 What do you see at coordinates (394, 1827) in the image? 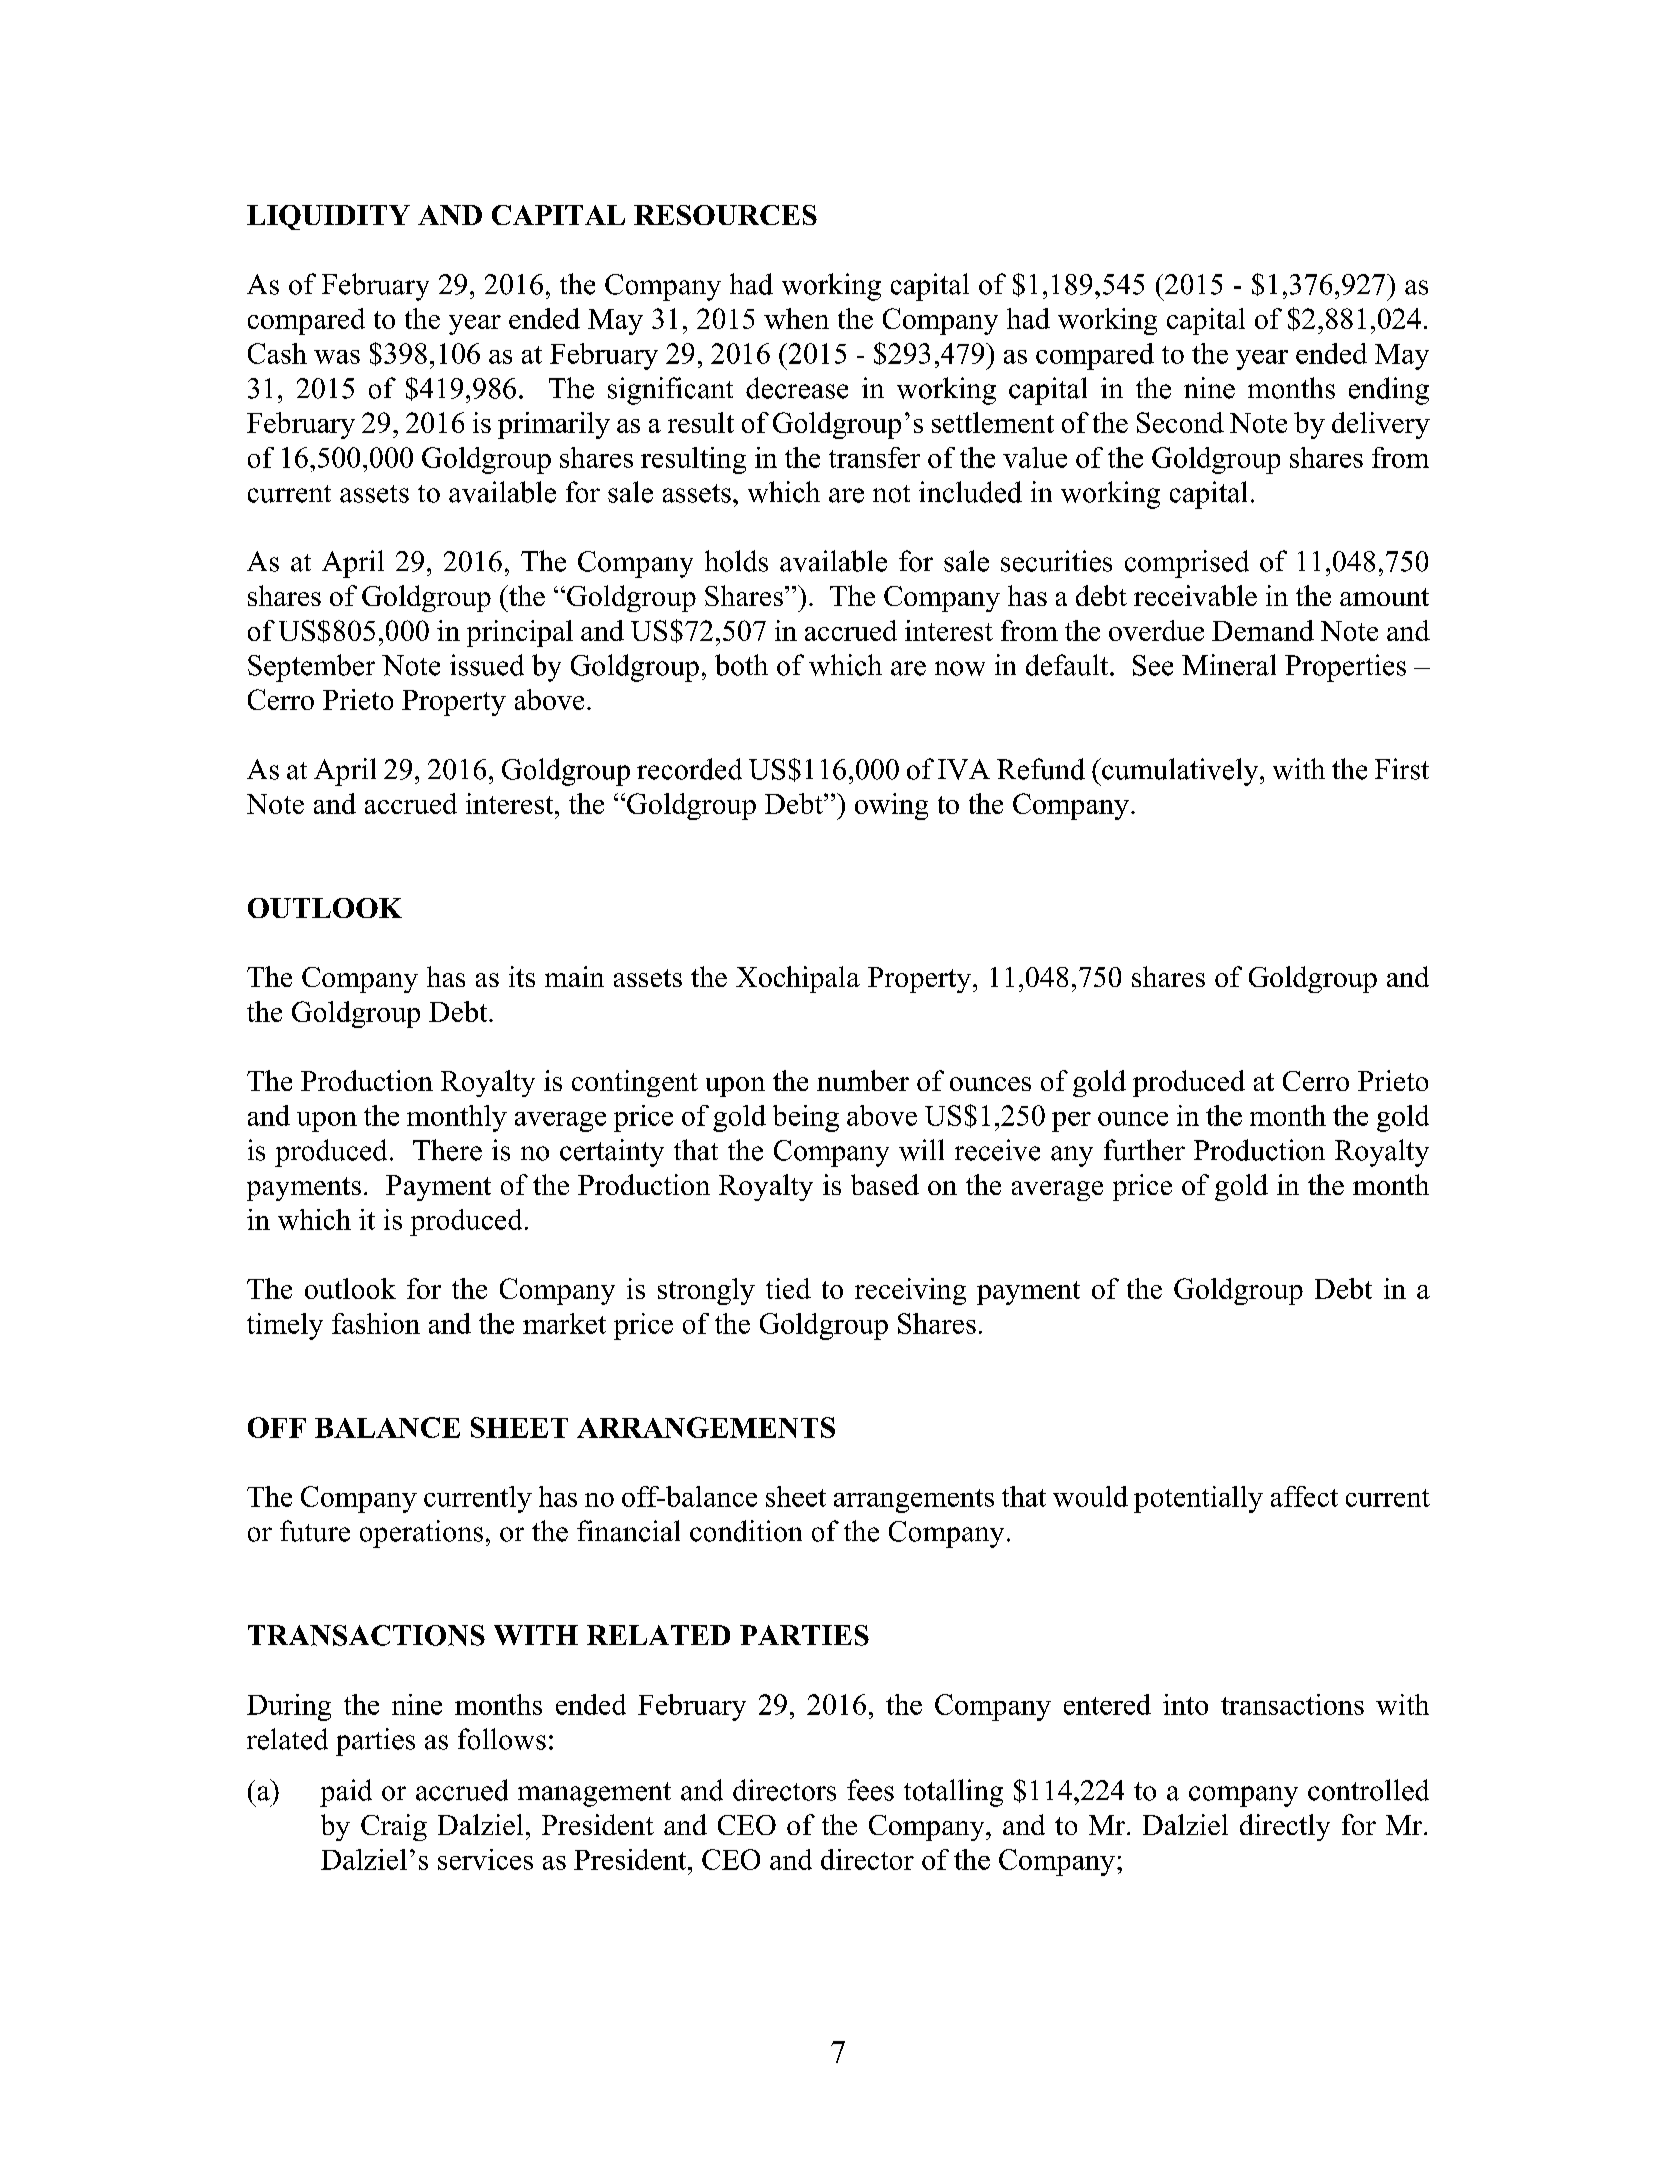
I see `Craig` at bounding box center [394, 1827].
